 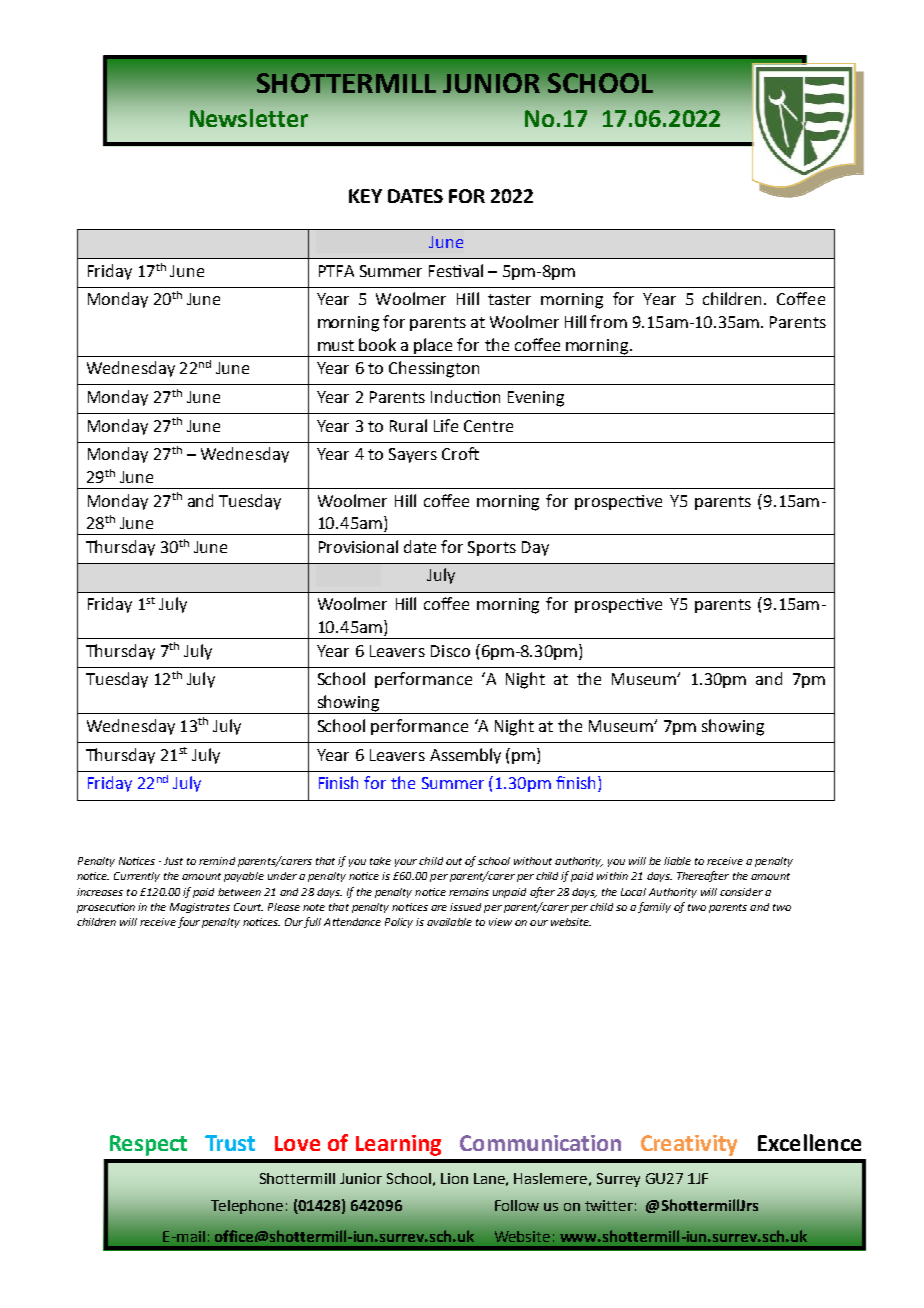 What do you see at coordinates (608, 321) in the screenshot?
I see `from` at bounding box center [608, 321].
